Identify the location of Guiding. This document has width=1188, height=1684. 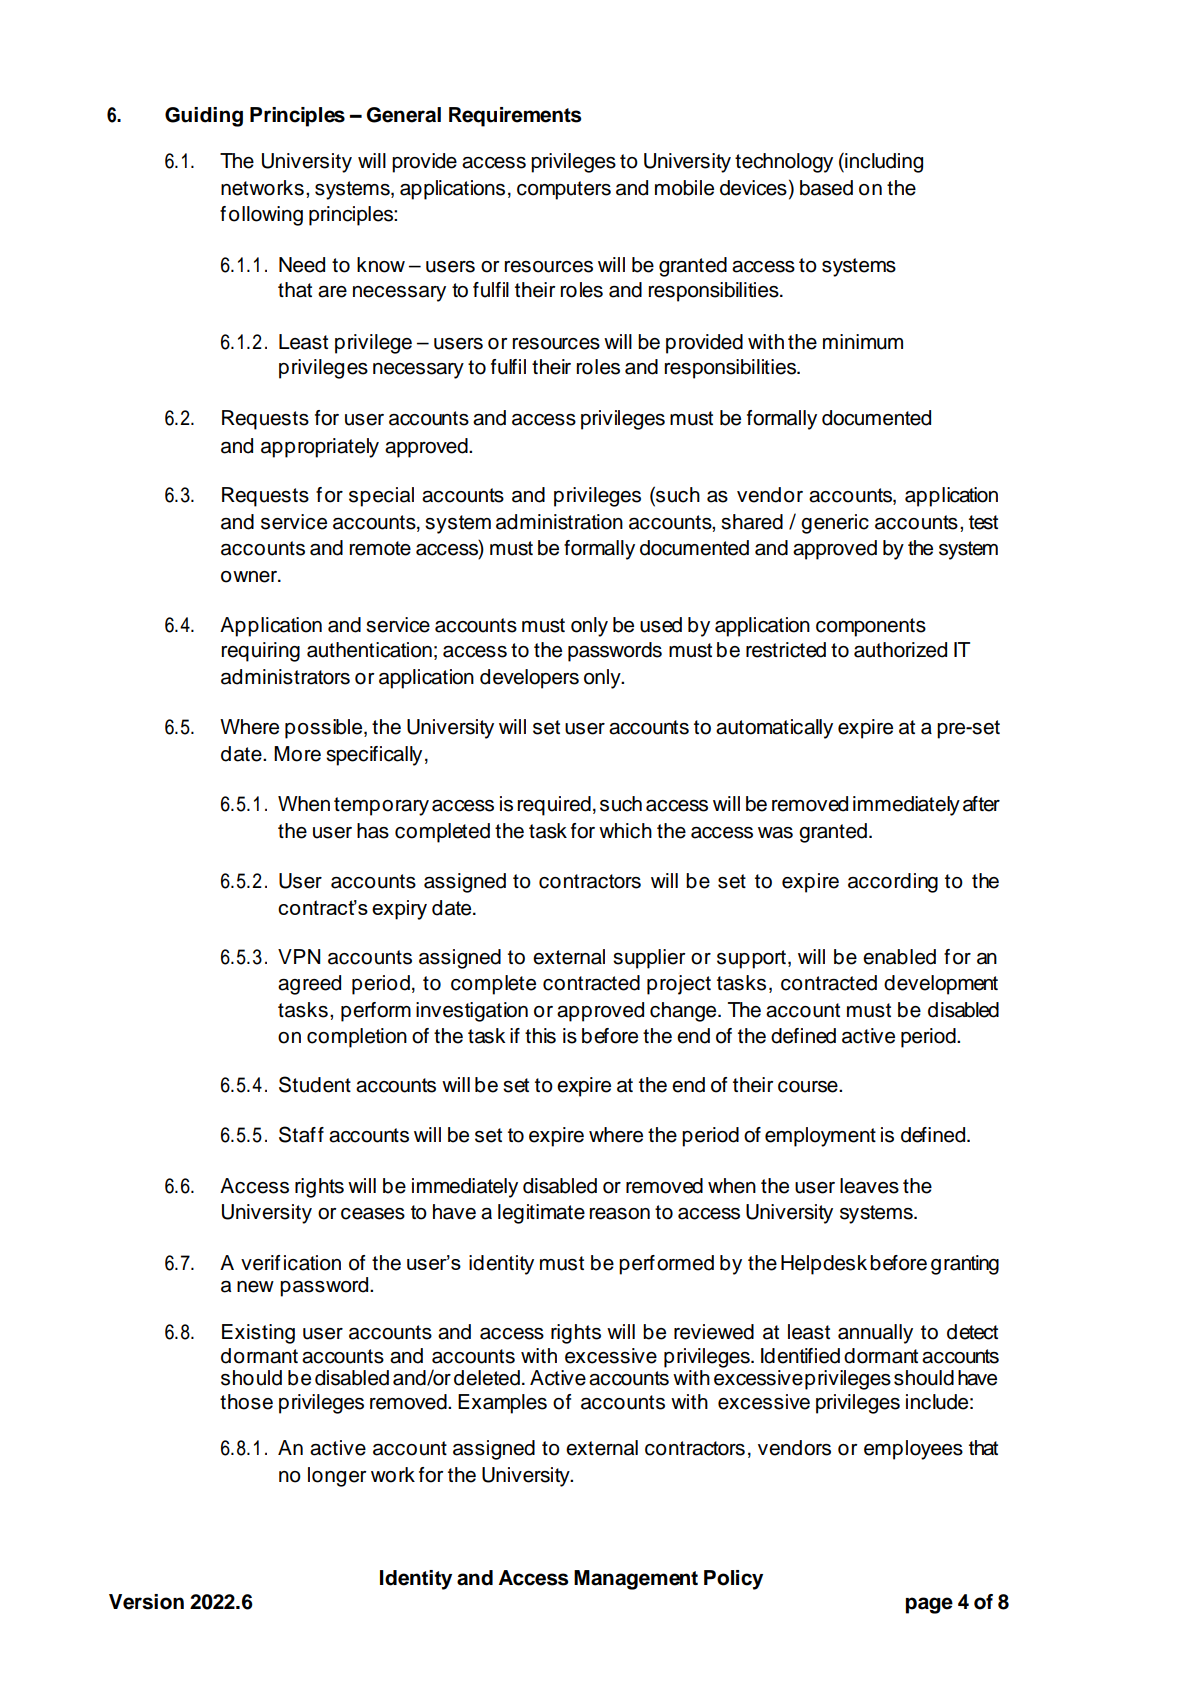
(204, 117).
